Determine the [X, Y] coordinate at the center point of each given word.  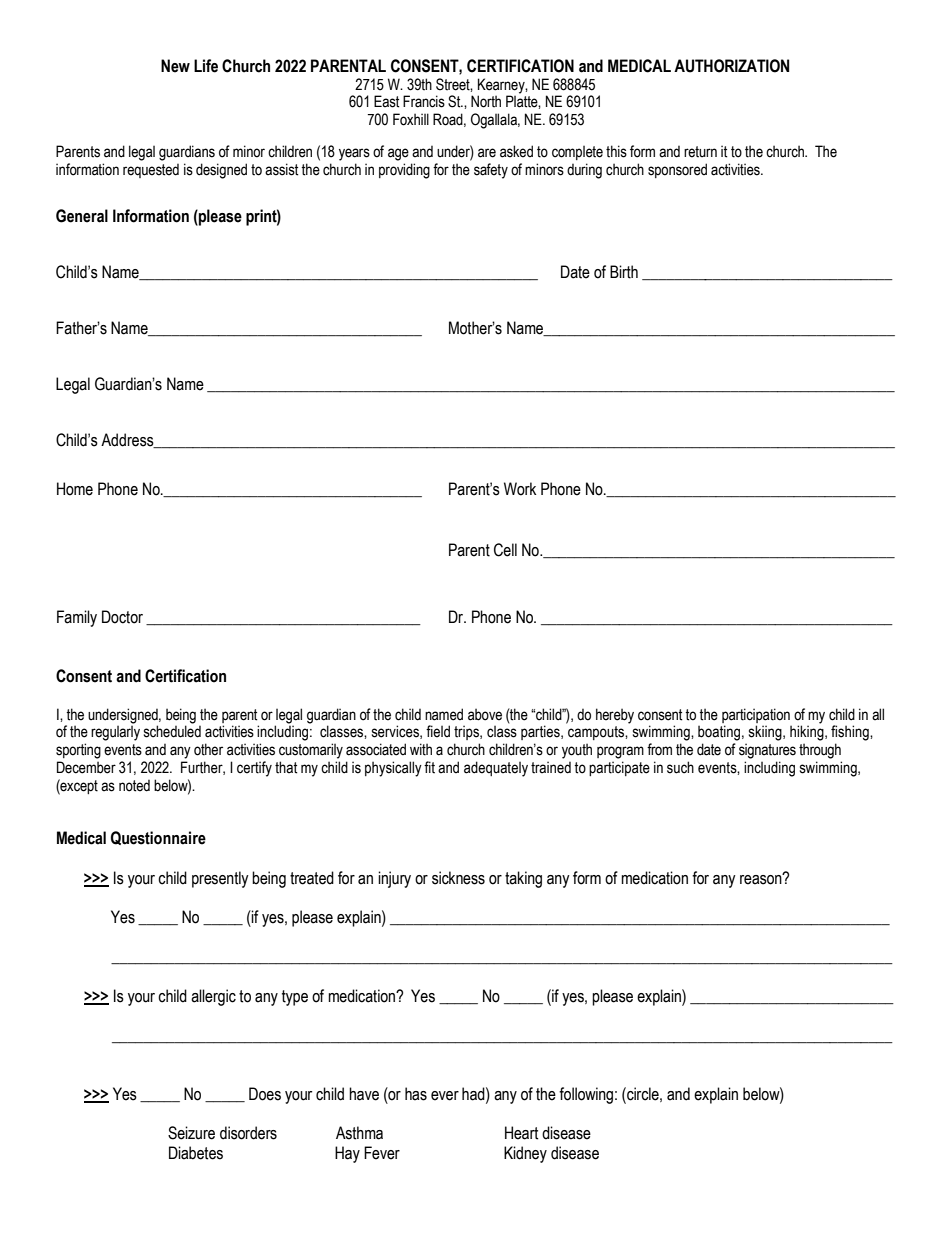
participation [756, 715]
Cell [505, 550]
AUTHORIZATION [731, 66]
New [175, 66]
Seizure [191, 1133]
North [486, 101]
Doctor [122, 617]
